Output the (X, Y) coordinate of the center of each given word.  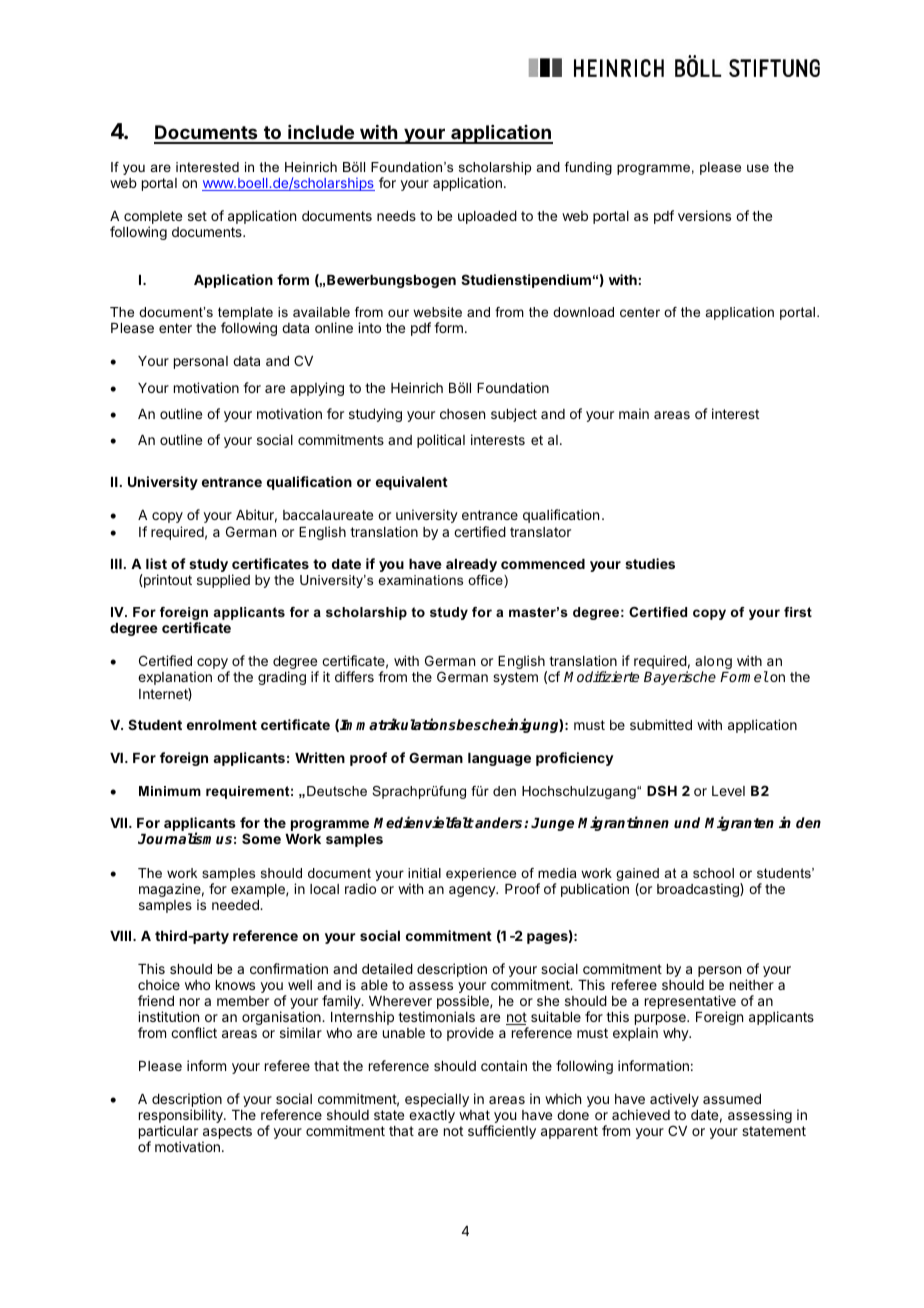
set (197, 216)
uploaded (487, 217)
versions (704, 215)
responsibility (182, 1116)
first (798, 612)
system (515, 678)
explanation (175, 678)
